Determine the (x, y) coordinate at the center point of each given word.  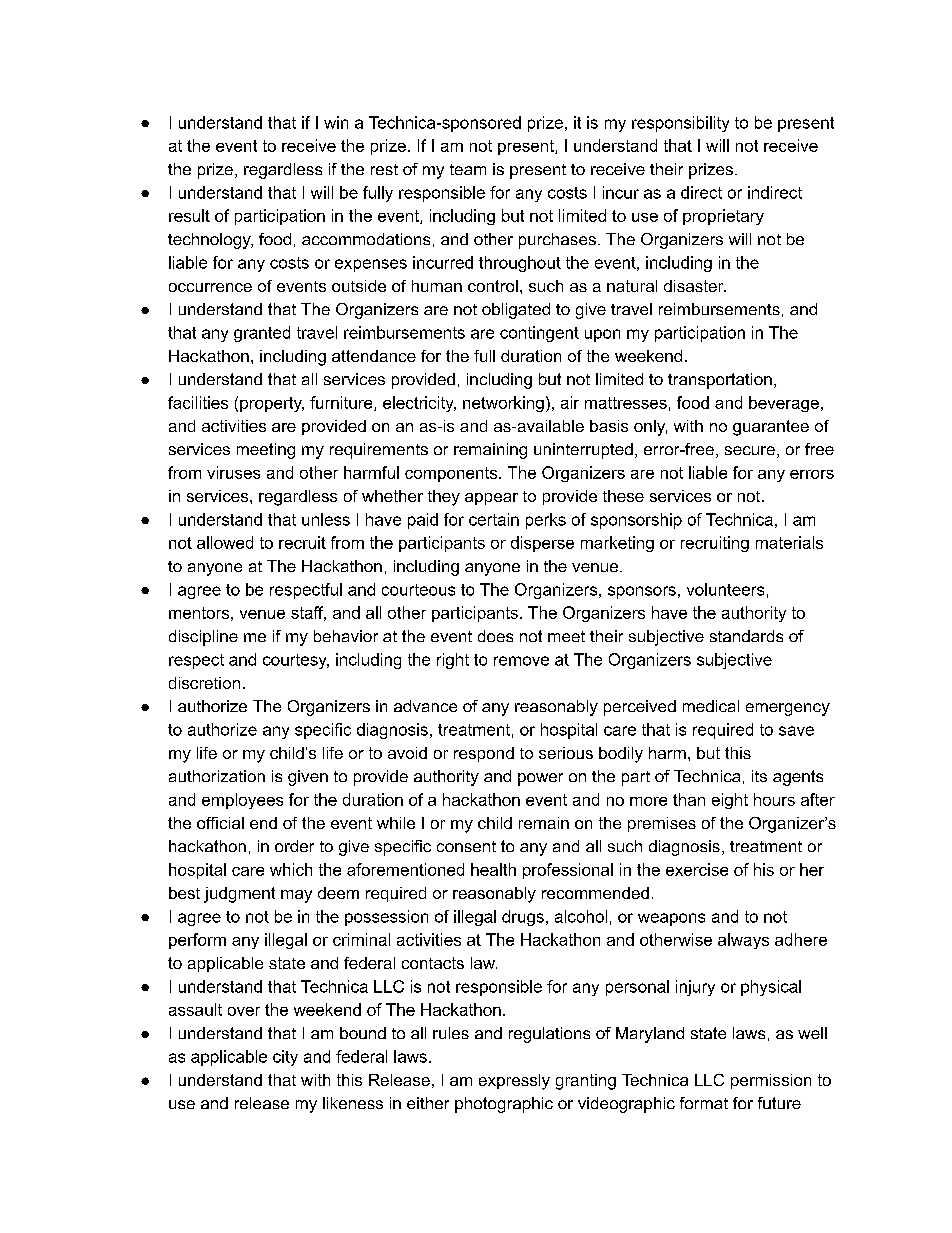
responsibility (680, 124)
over (244, 1011)
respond (484, 754)
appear (491, 499)
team (468, 169)
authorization (217, 776)
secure (750, 450)
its (759, 776)
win (336, 122)
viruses (233, 472)
